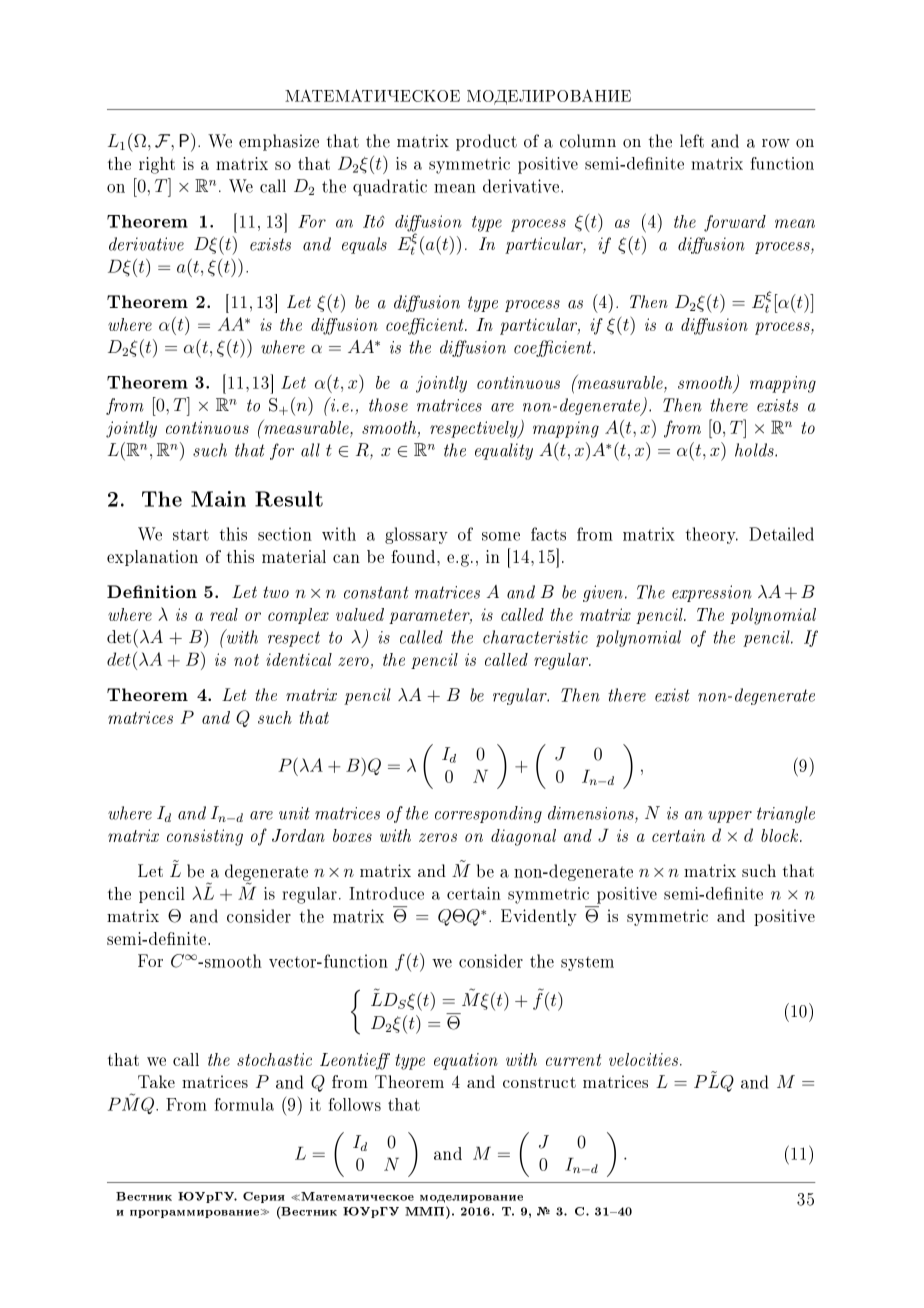 The height and width of the document is (1308, 924). I want to click on upper, so click(730, 817).
